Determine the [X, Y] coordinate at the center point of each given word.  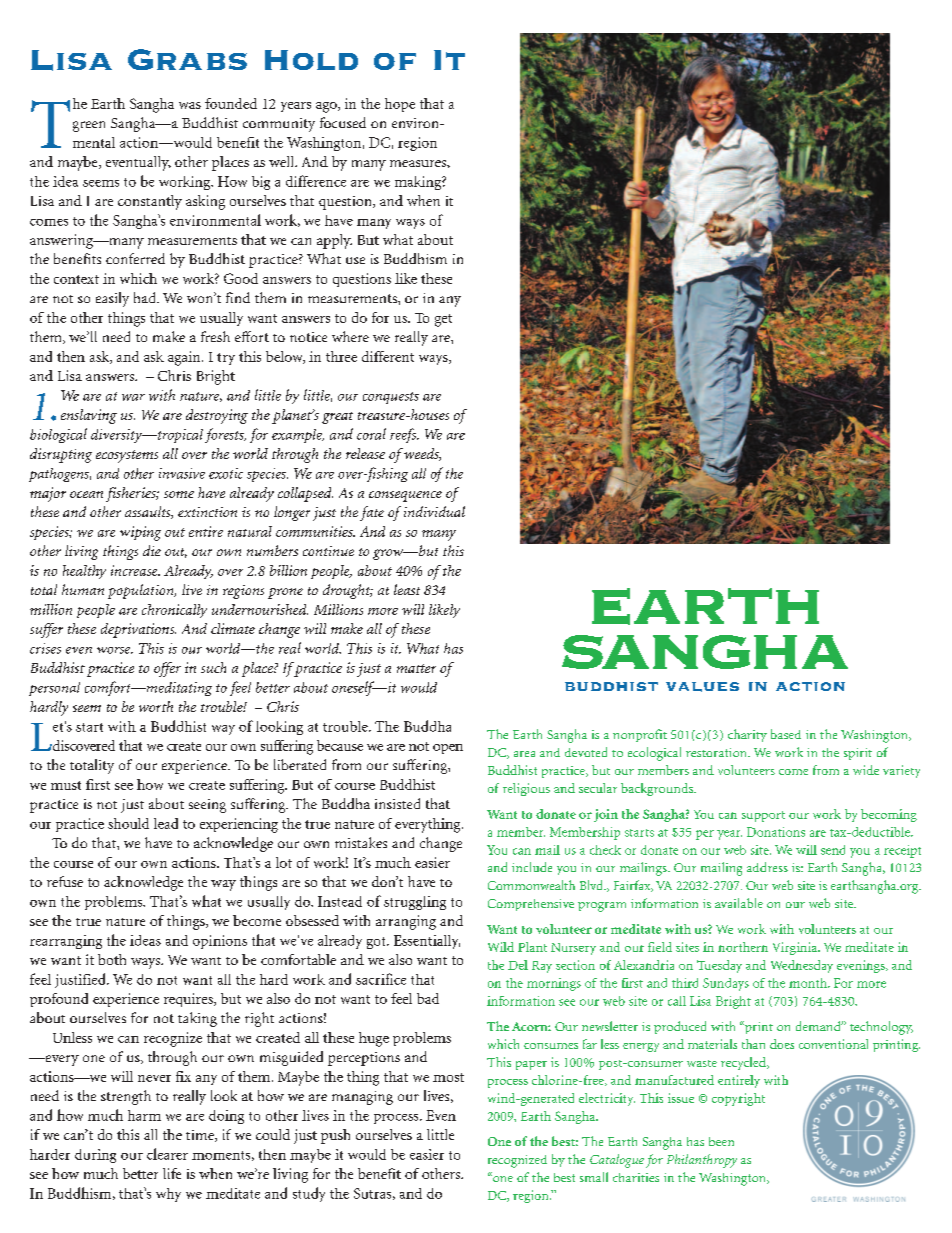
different [388, 356]
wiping [140, 533]
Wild [501, 947]
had [146, 297]
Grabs [187, 59]
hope [400, 105]
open [448, 749]
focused [343, 122]
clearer [167, 1154]
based [786, 734]
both [112, 959]
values [702, 687]
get [443, 320]
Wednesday [802, 966]
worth [156, 706]
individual [434, 511]
